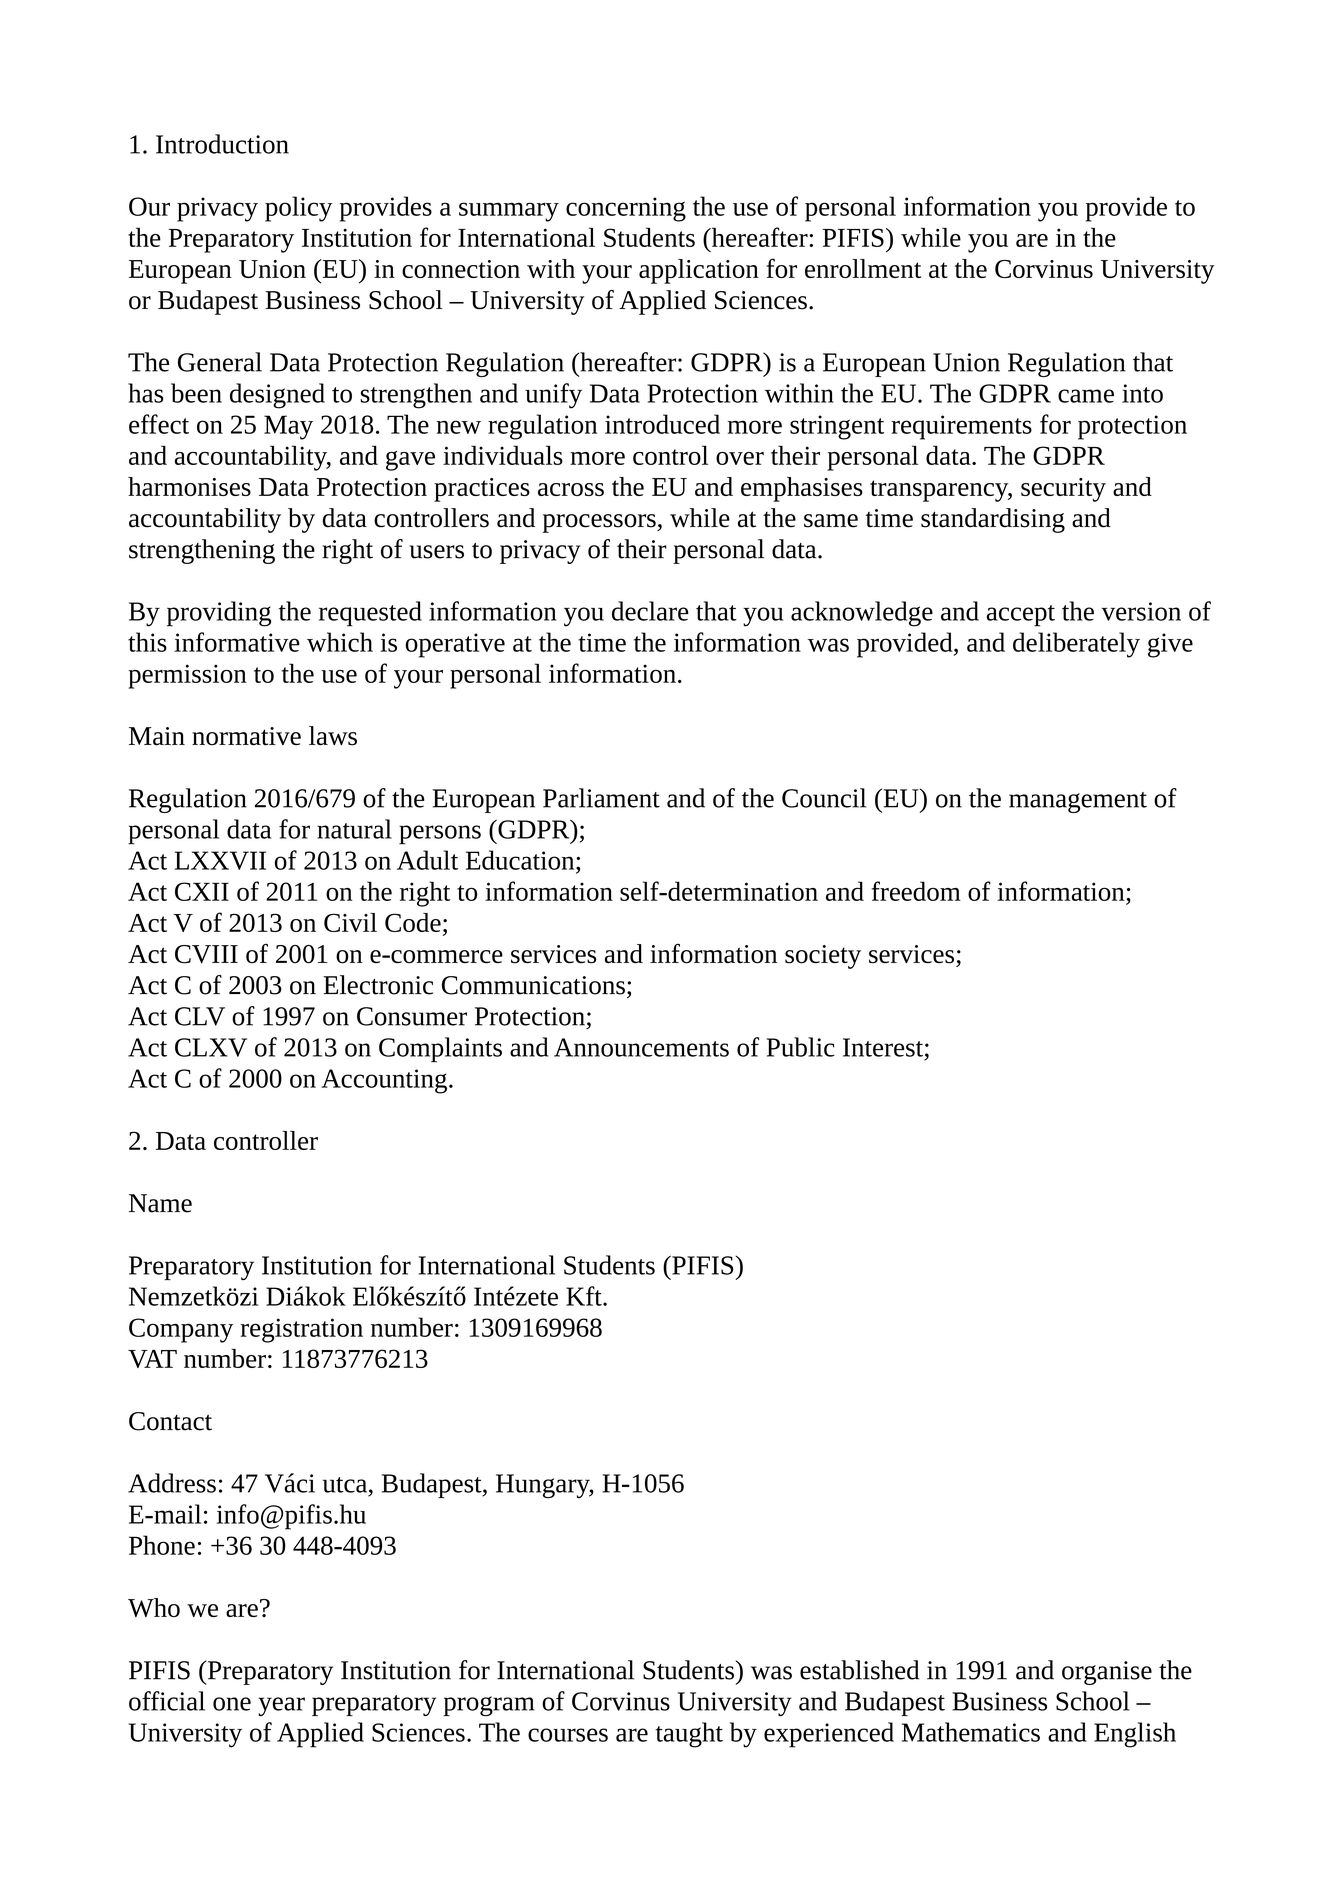 The image size is (1343, 1900). What do you see at coordinates (689, 1735) in the screenshot?
I see `taught` at bounding box center [689, 1735].
